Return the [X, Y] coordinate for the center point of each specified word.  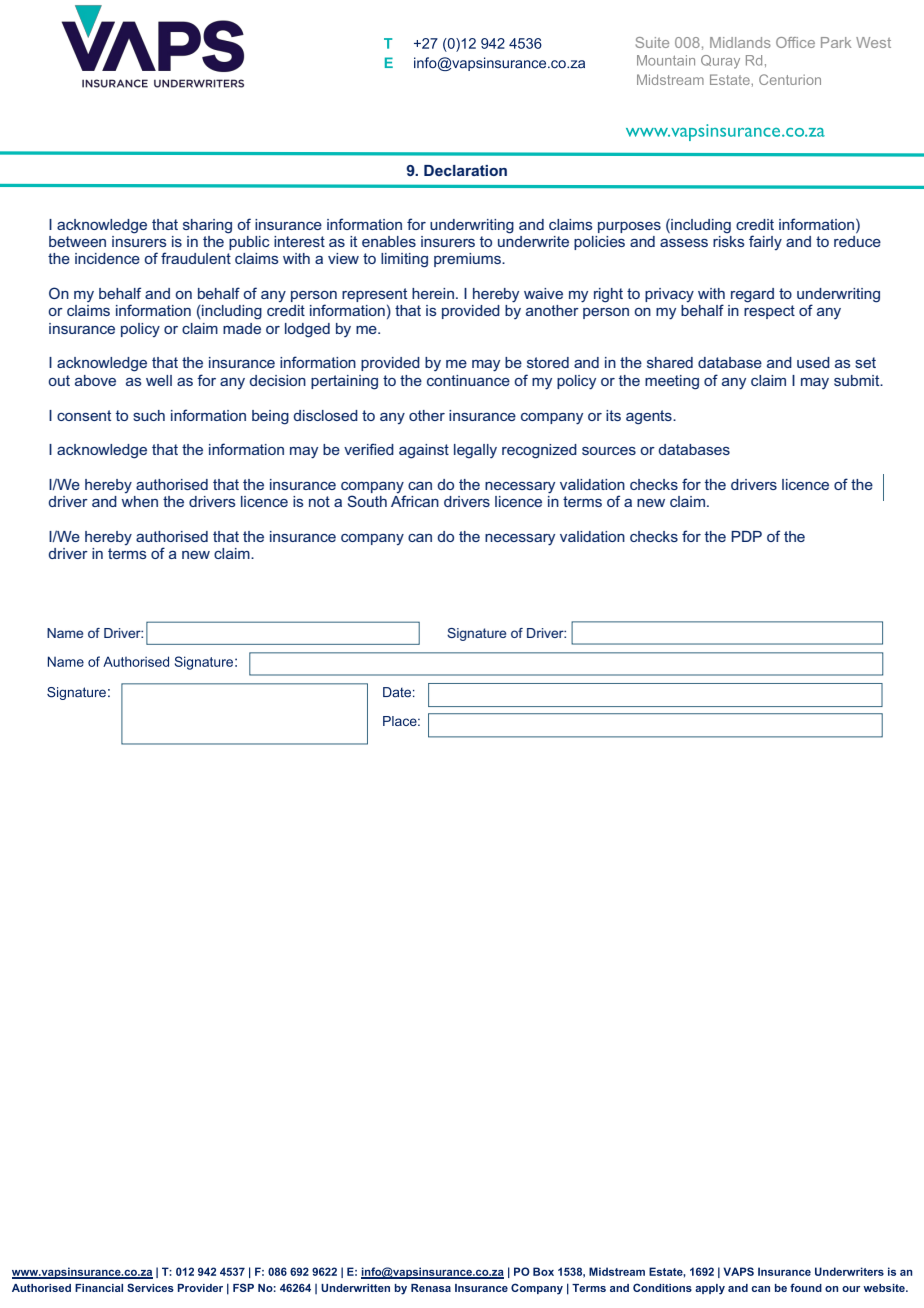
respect [769, 312]
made [242, 328]
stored [548, 362]
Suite [652, 42]
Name [65, 633]
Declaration [465, 170]
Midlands [740, 42]
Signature [476, 634]
